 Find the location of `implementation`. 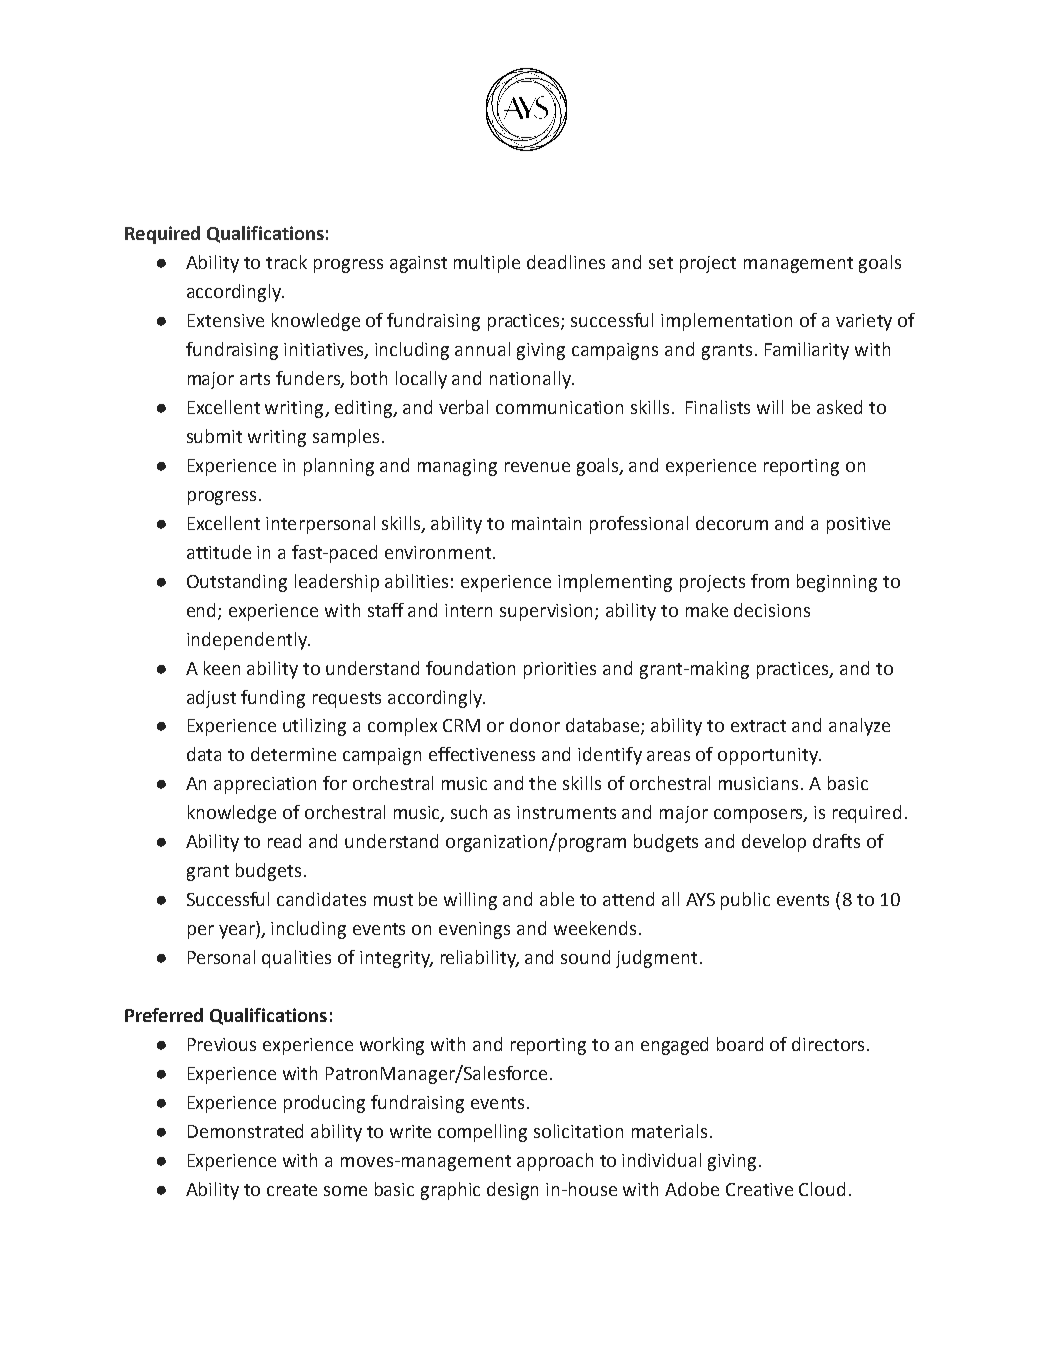

implementation is located at coordinates (726, 322).
